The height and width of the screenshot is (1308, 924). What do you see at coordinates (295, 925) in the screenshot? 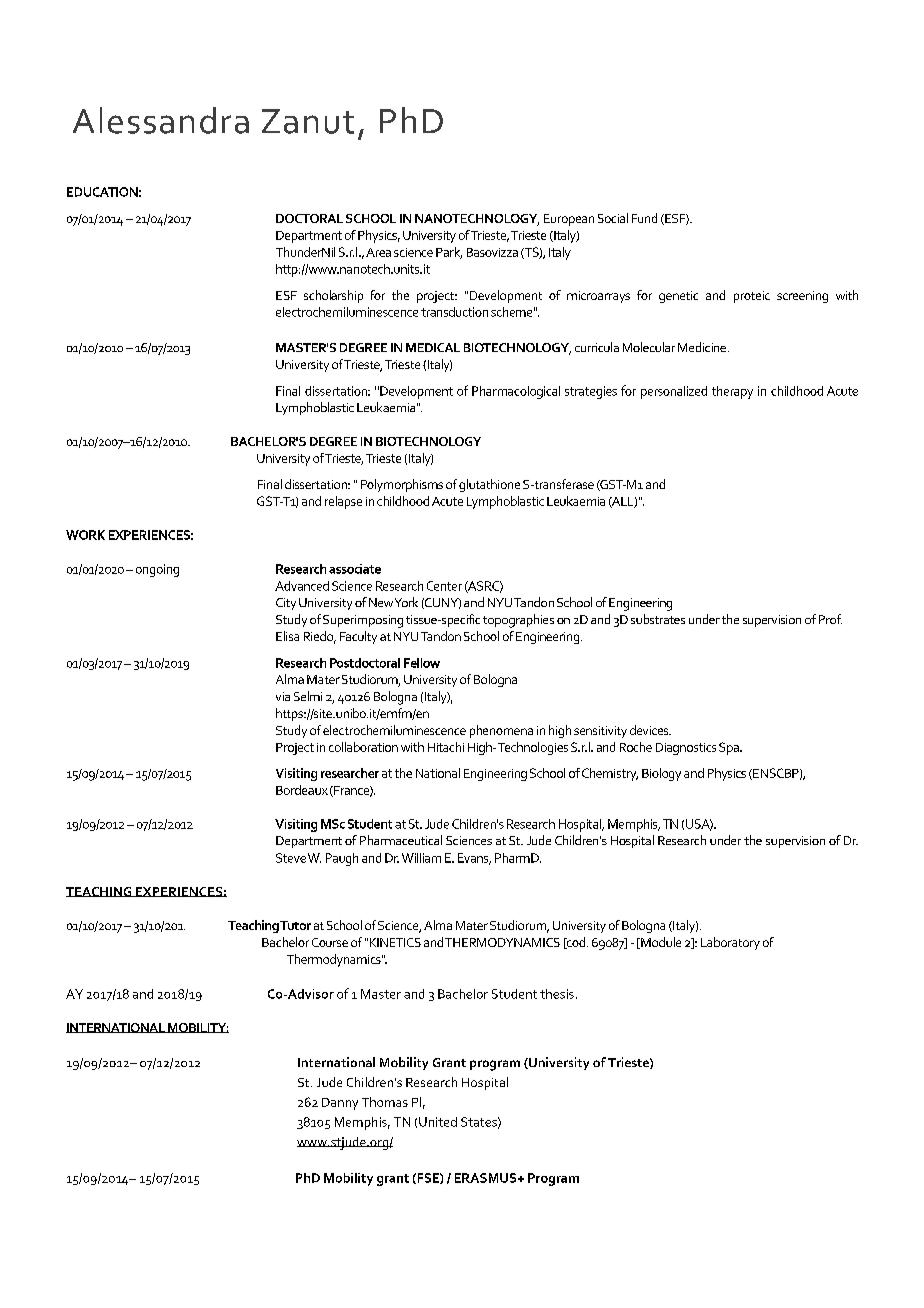
I see `Tutor` at bounding box center [295, 925].
